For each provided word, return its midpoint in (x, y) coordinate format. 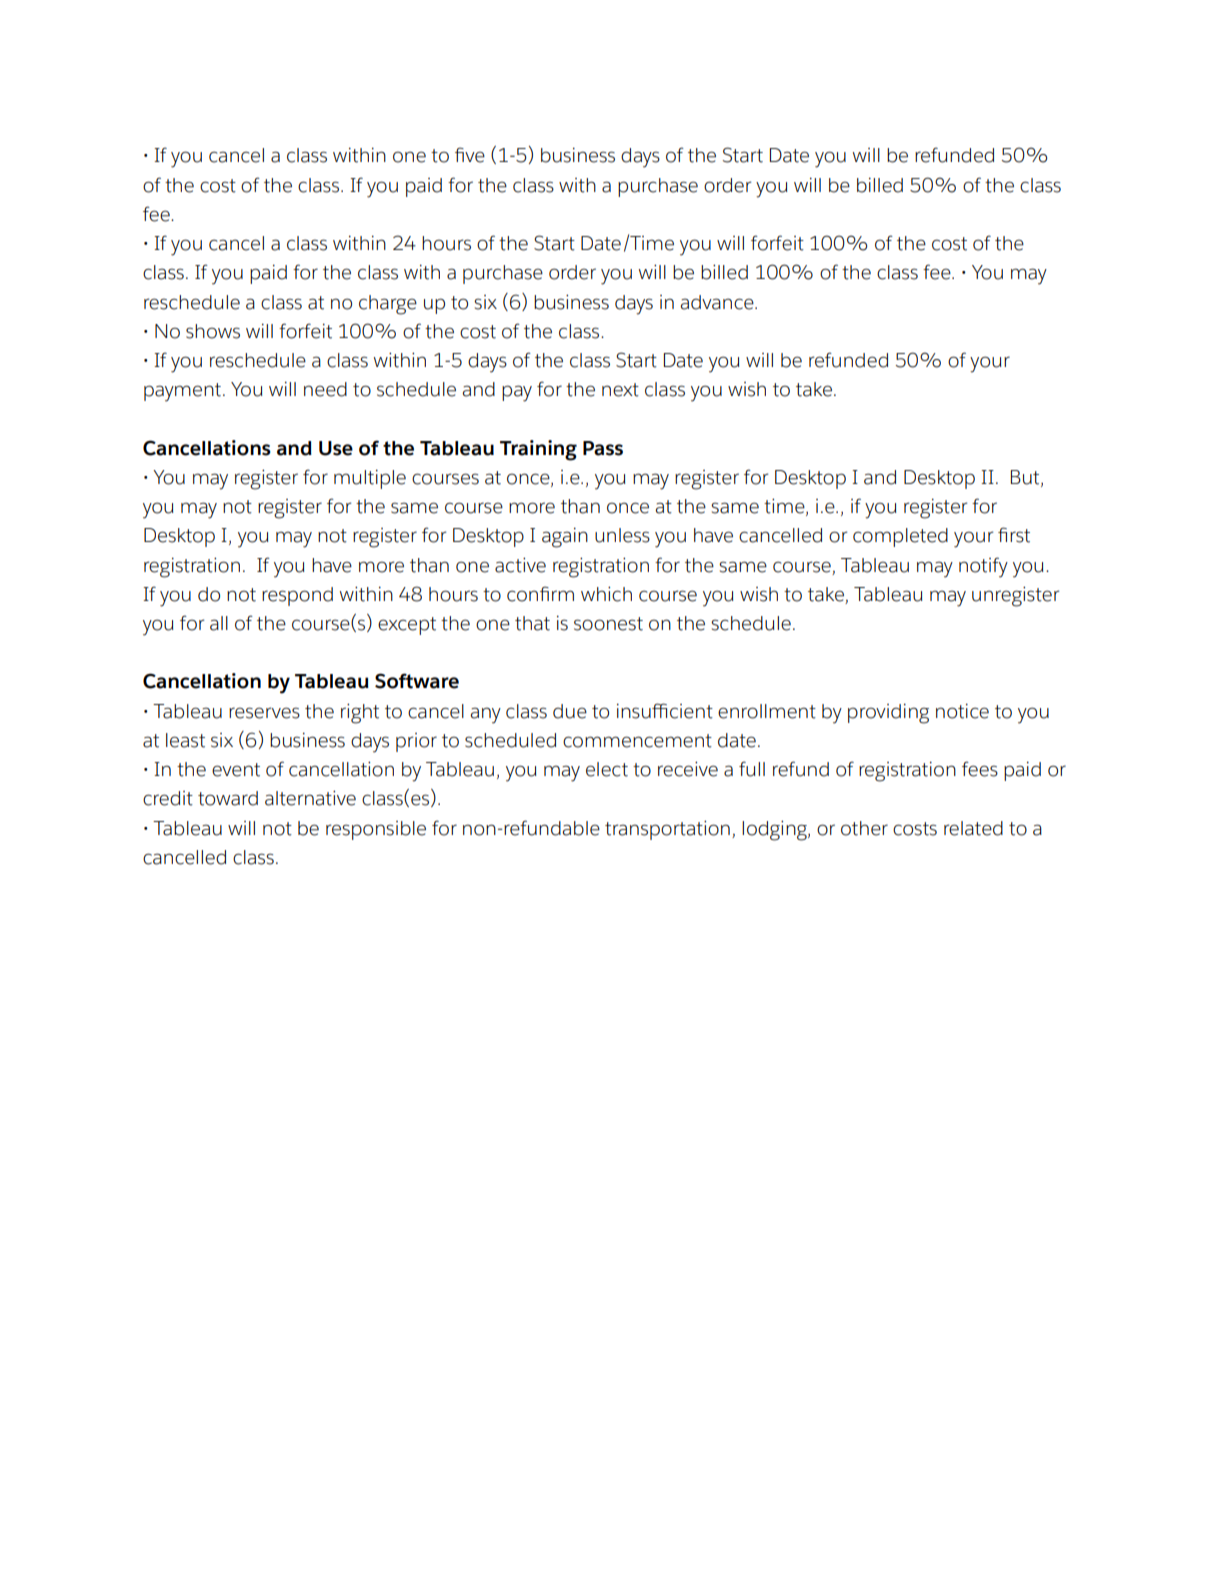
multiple (370, 479)
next (620, 390)
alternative (310, 798)
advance (718, 302)
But (1026, 478)
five (470, 155)
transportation (667, 830)
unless (622, 535)
